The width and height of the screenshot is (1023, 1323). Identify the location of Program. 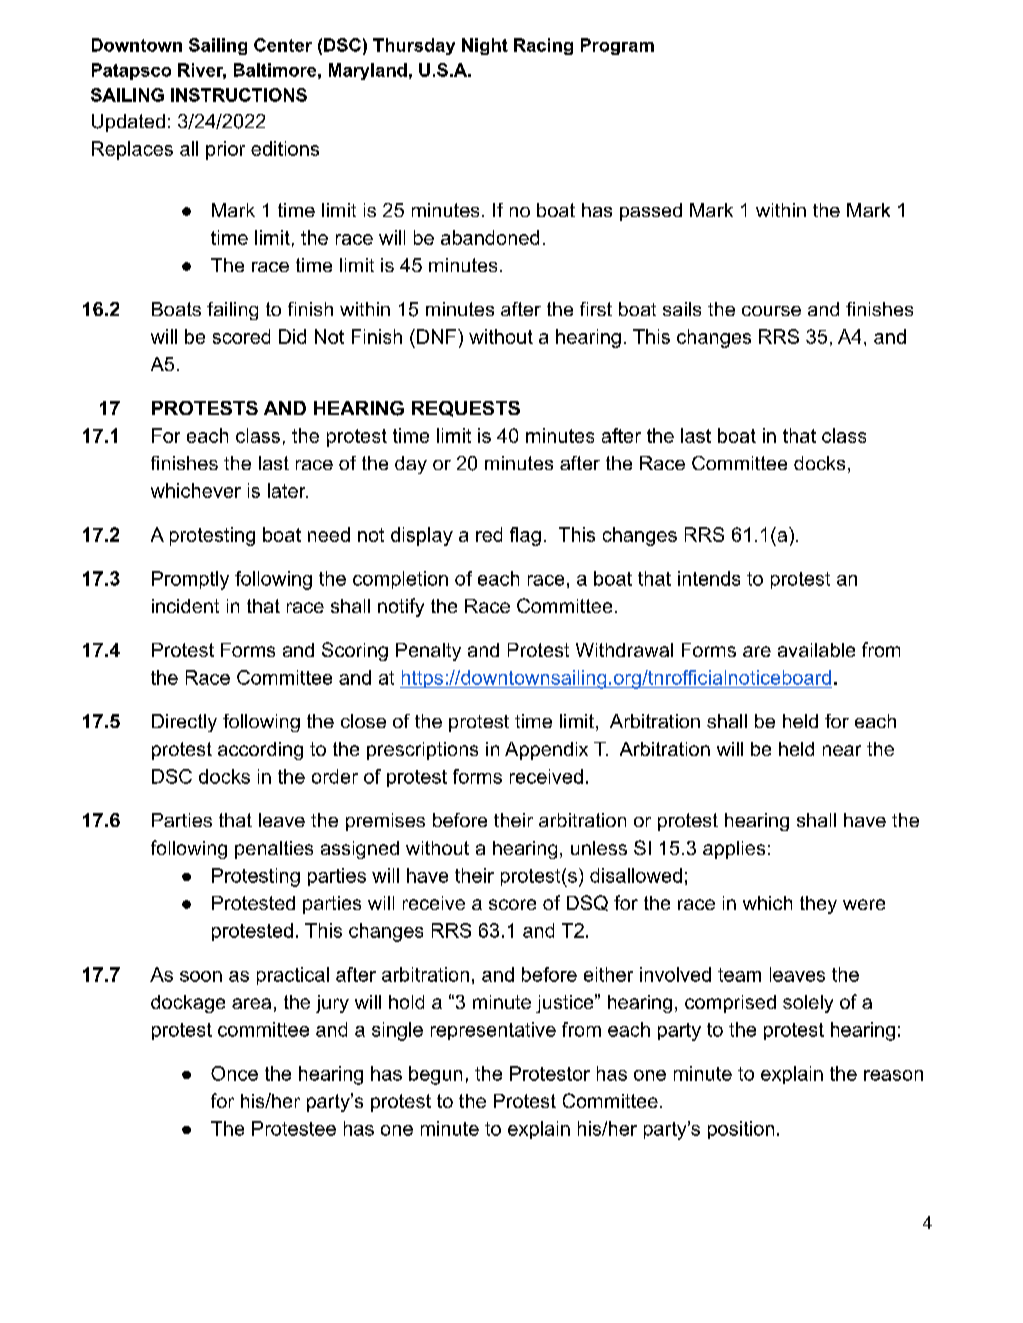
(617, 46).
